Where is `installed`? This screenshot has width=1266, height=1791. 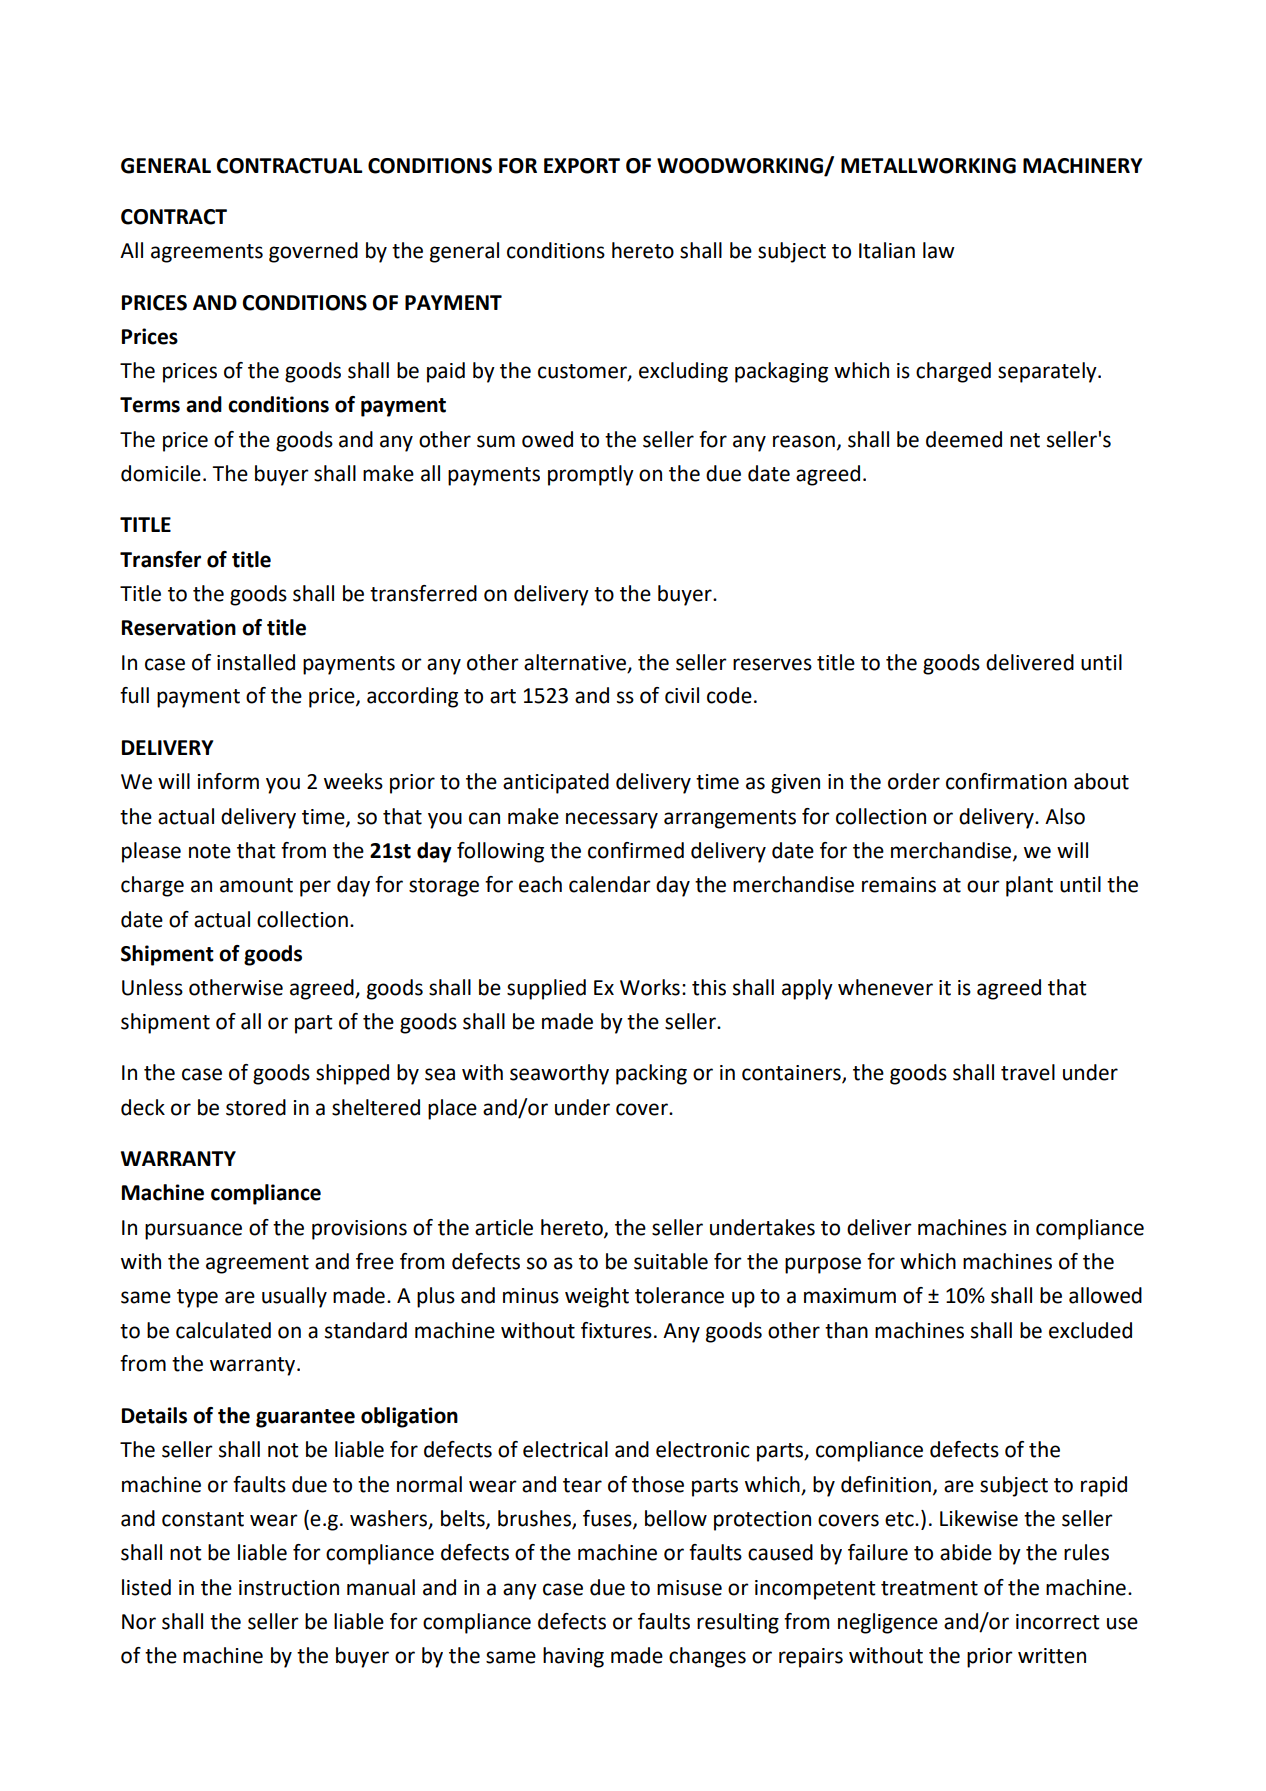 installed is located at coordinates (256, 662).
